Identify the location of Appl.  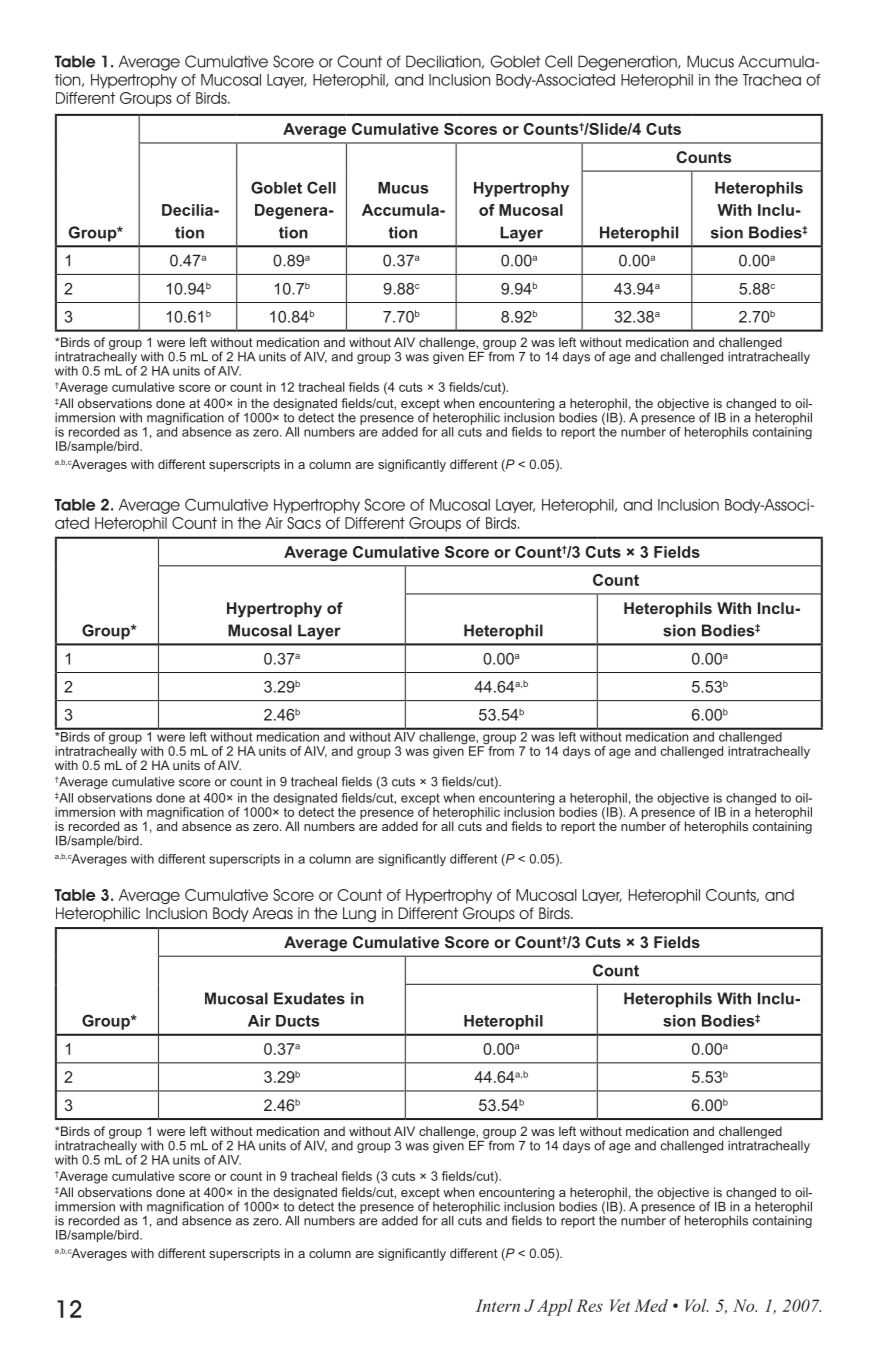
(555, 1307).
